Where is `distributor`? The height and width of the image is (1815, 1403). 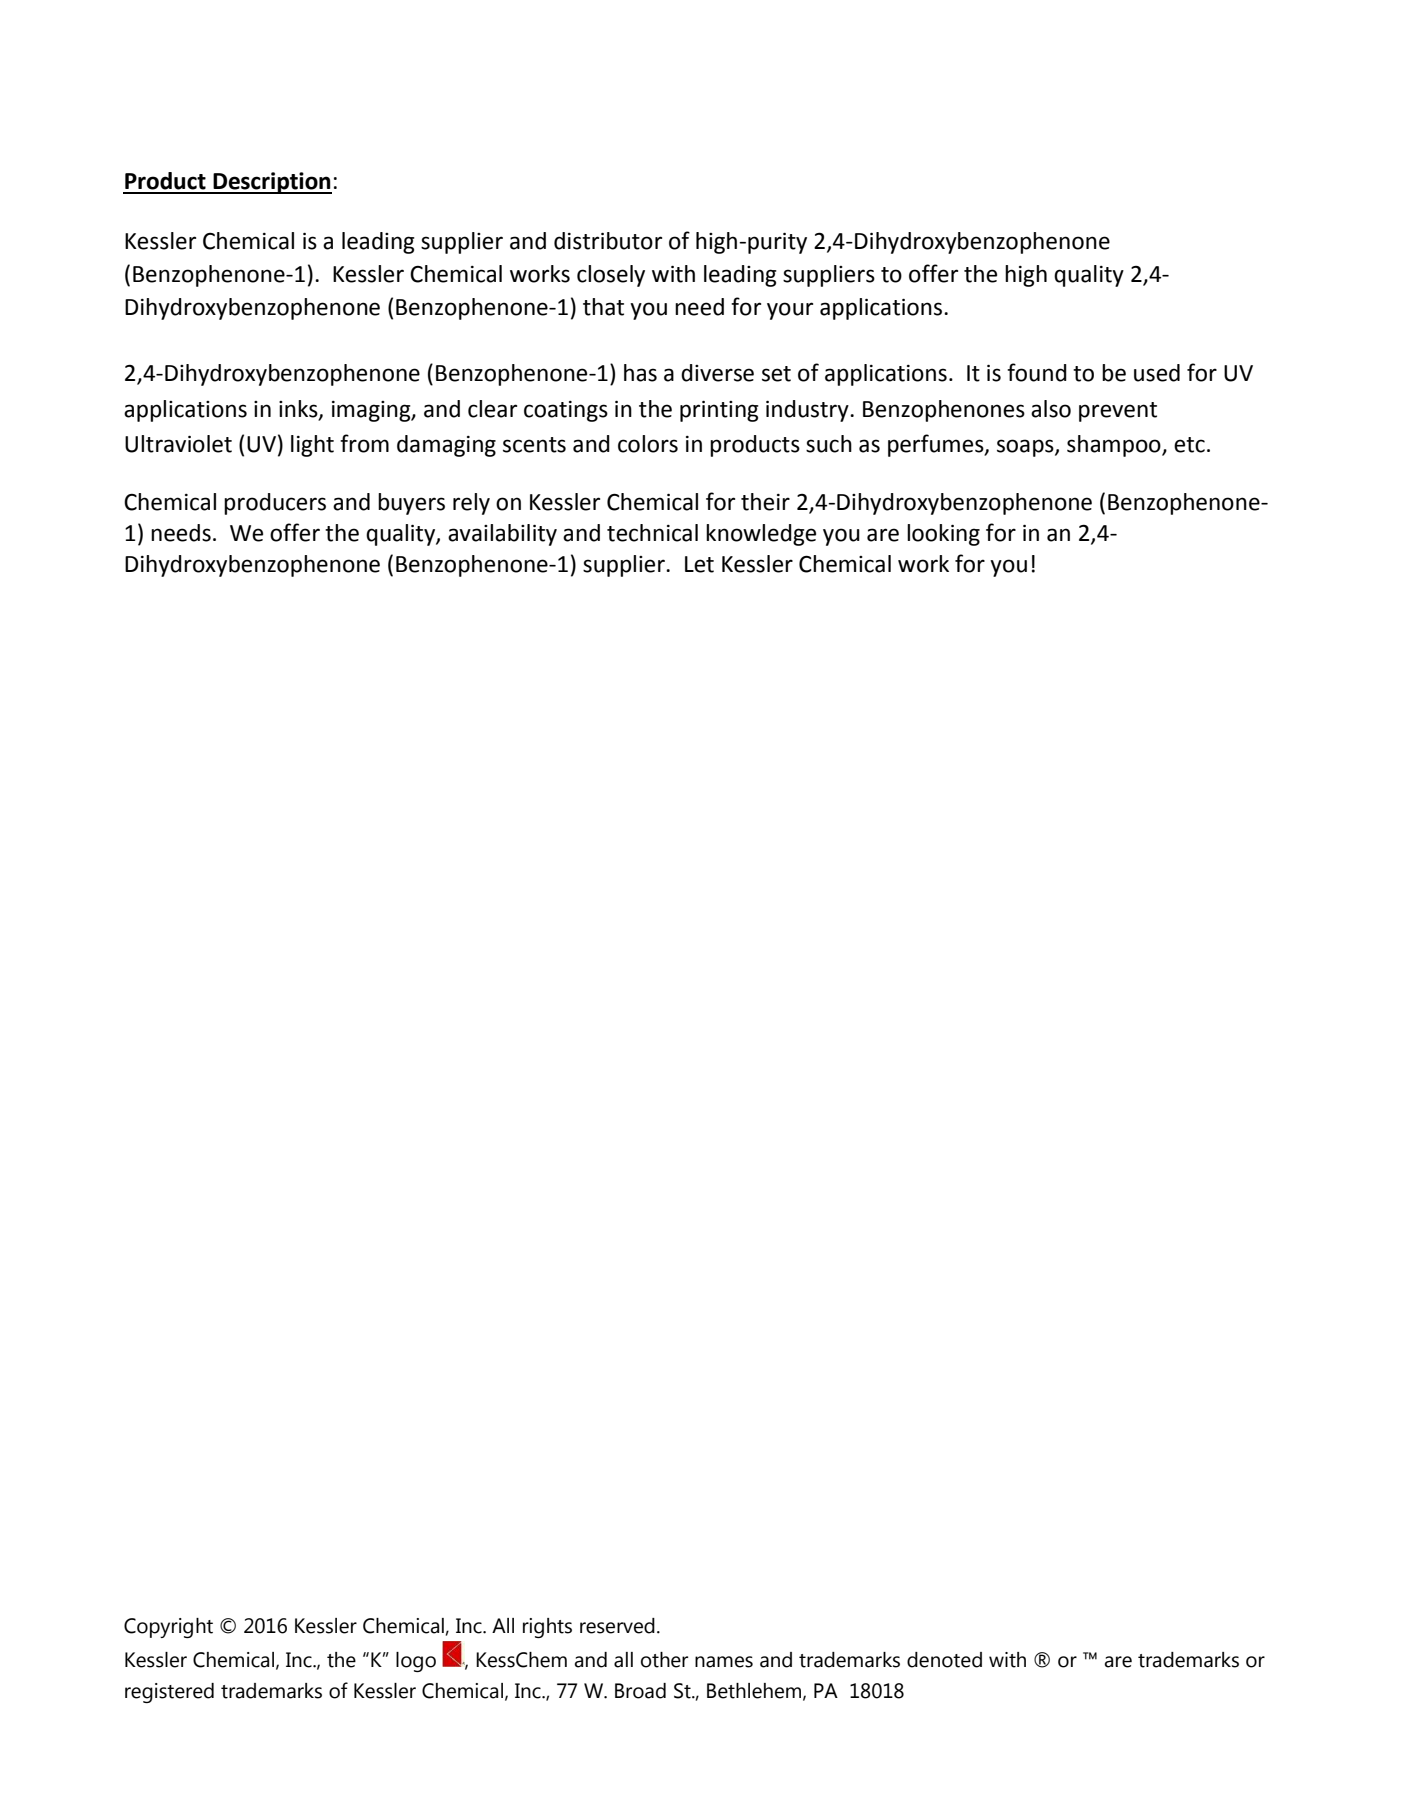 distributor is located at coordinates (608, 241).
